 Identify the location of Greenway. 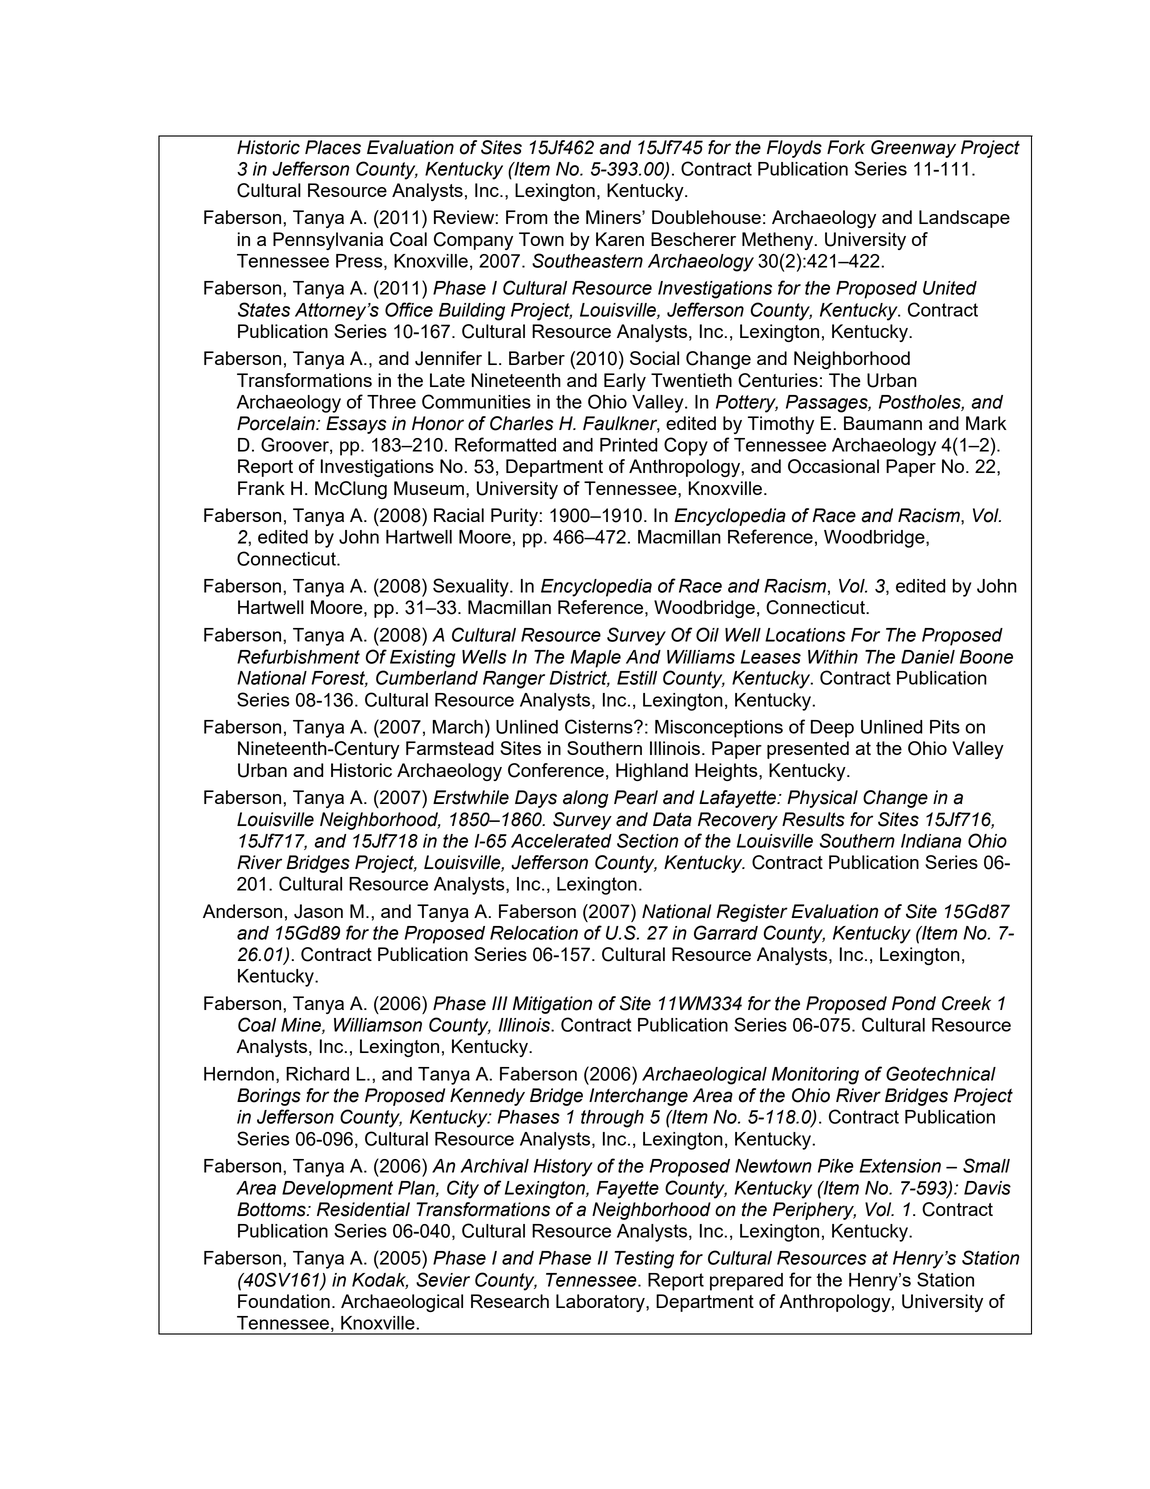
(913, 149).
